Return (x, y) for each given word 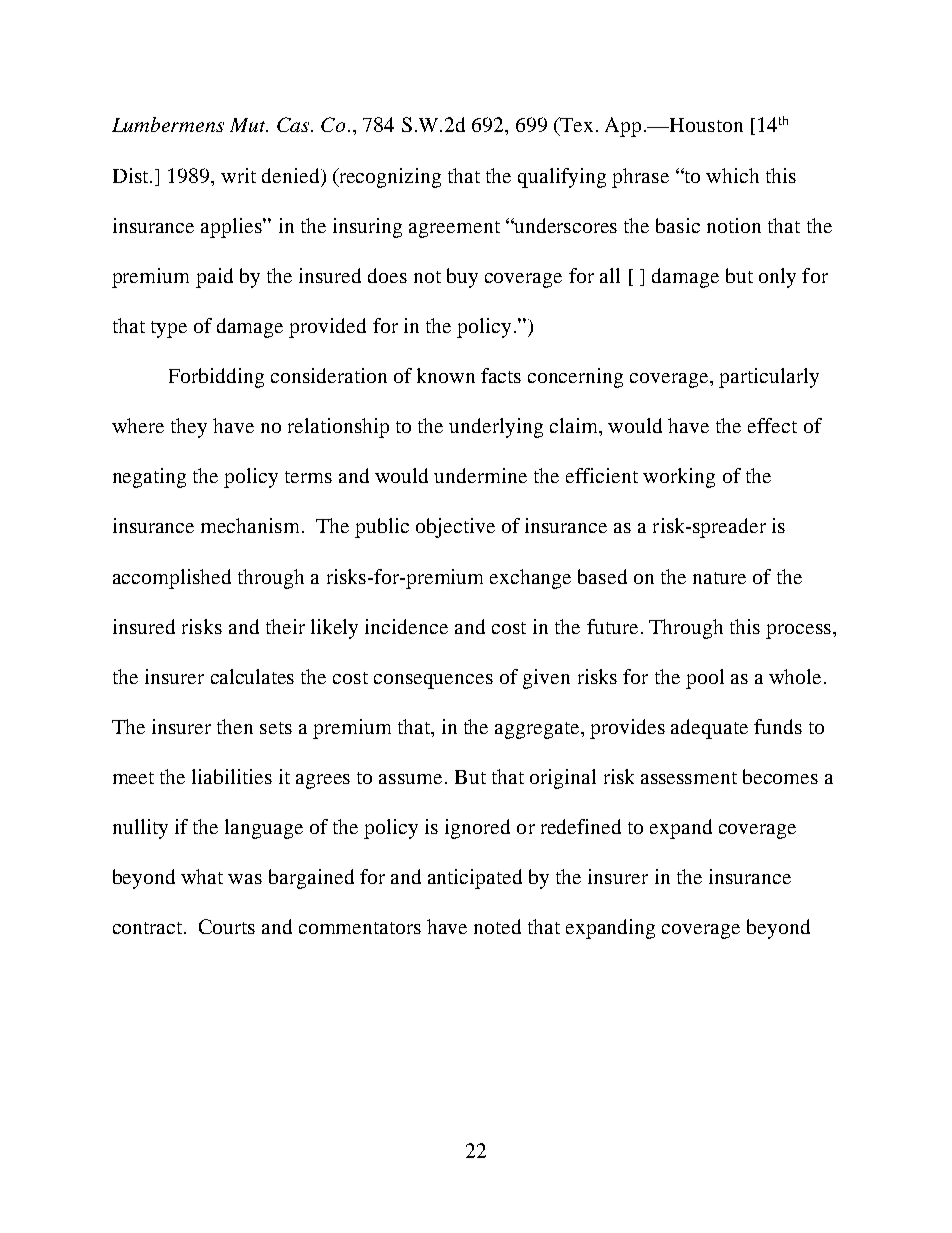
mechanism (252, 525)
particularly (769, 378)
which (732, 175)
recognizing (389, 178)
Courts (227, 926)
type (169, 329)
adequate (709, 729)
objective (455, 528)
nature (719, 578)
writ (238, 175)
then (235, 726)
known (446, 375)
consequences (433, 681)
